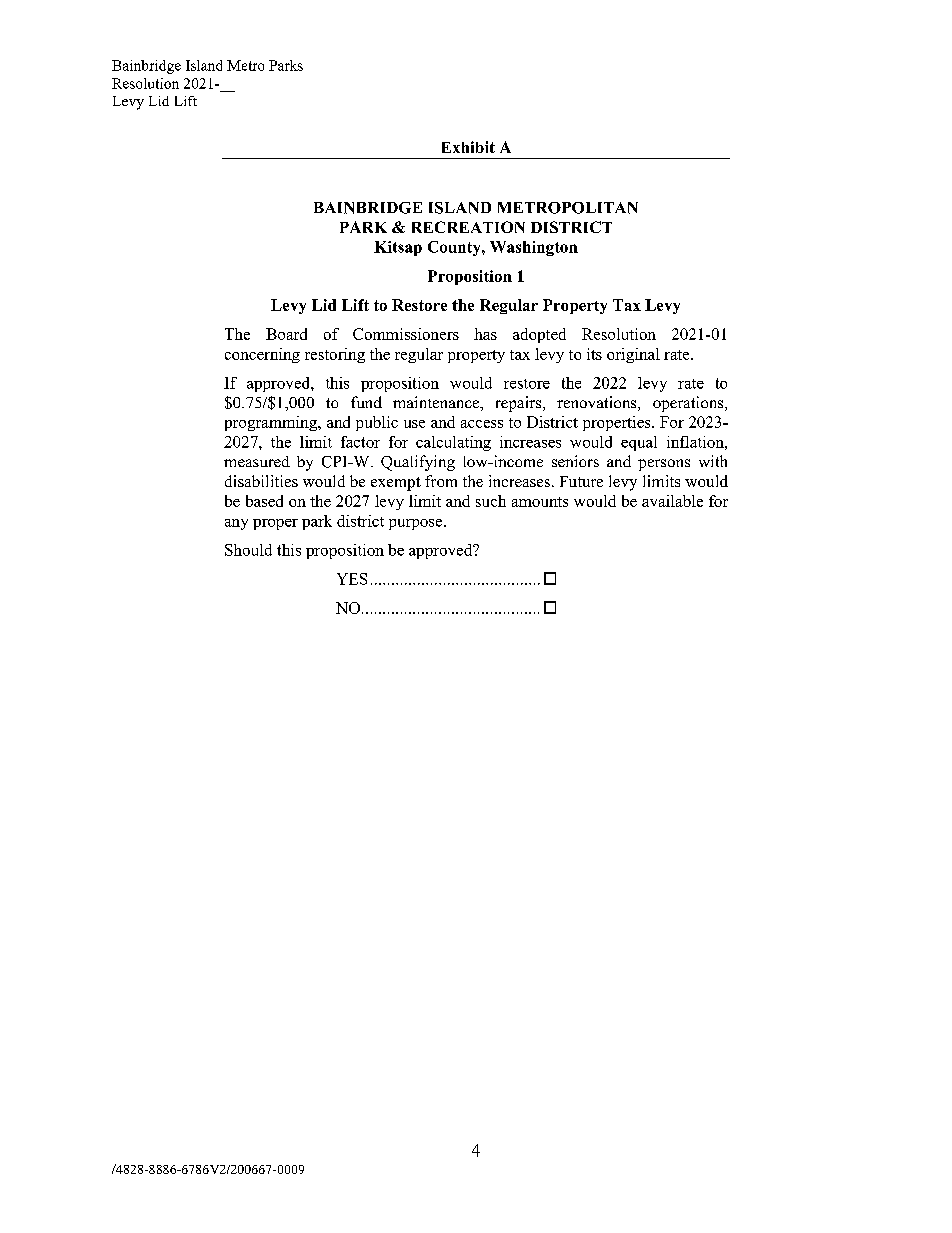  What do you see at coordinates (468, 147) in the image?
I see `Exhibit` at bounding box center [468, 147].
